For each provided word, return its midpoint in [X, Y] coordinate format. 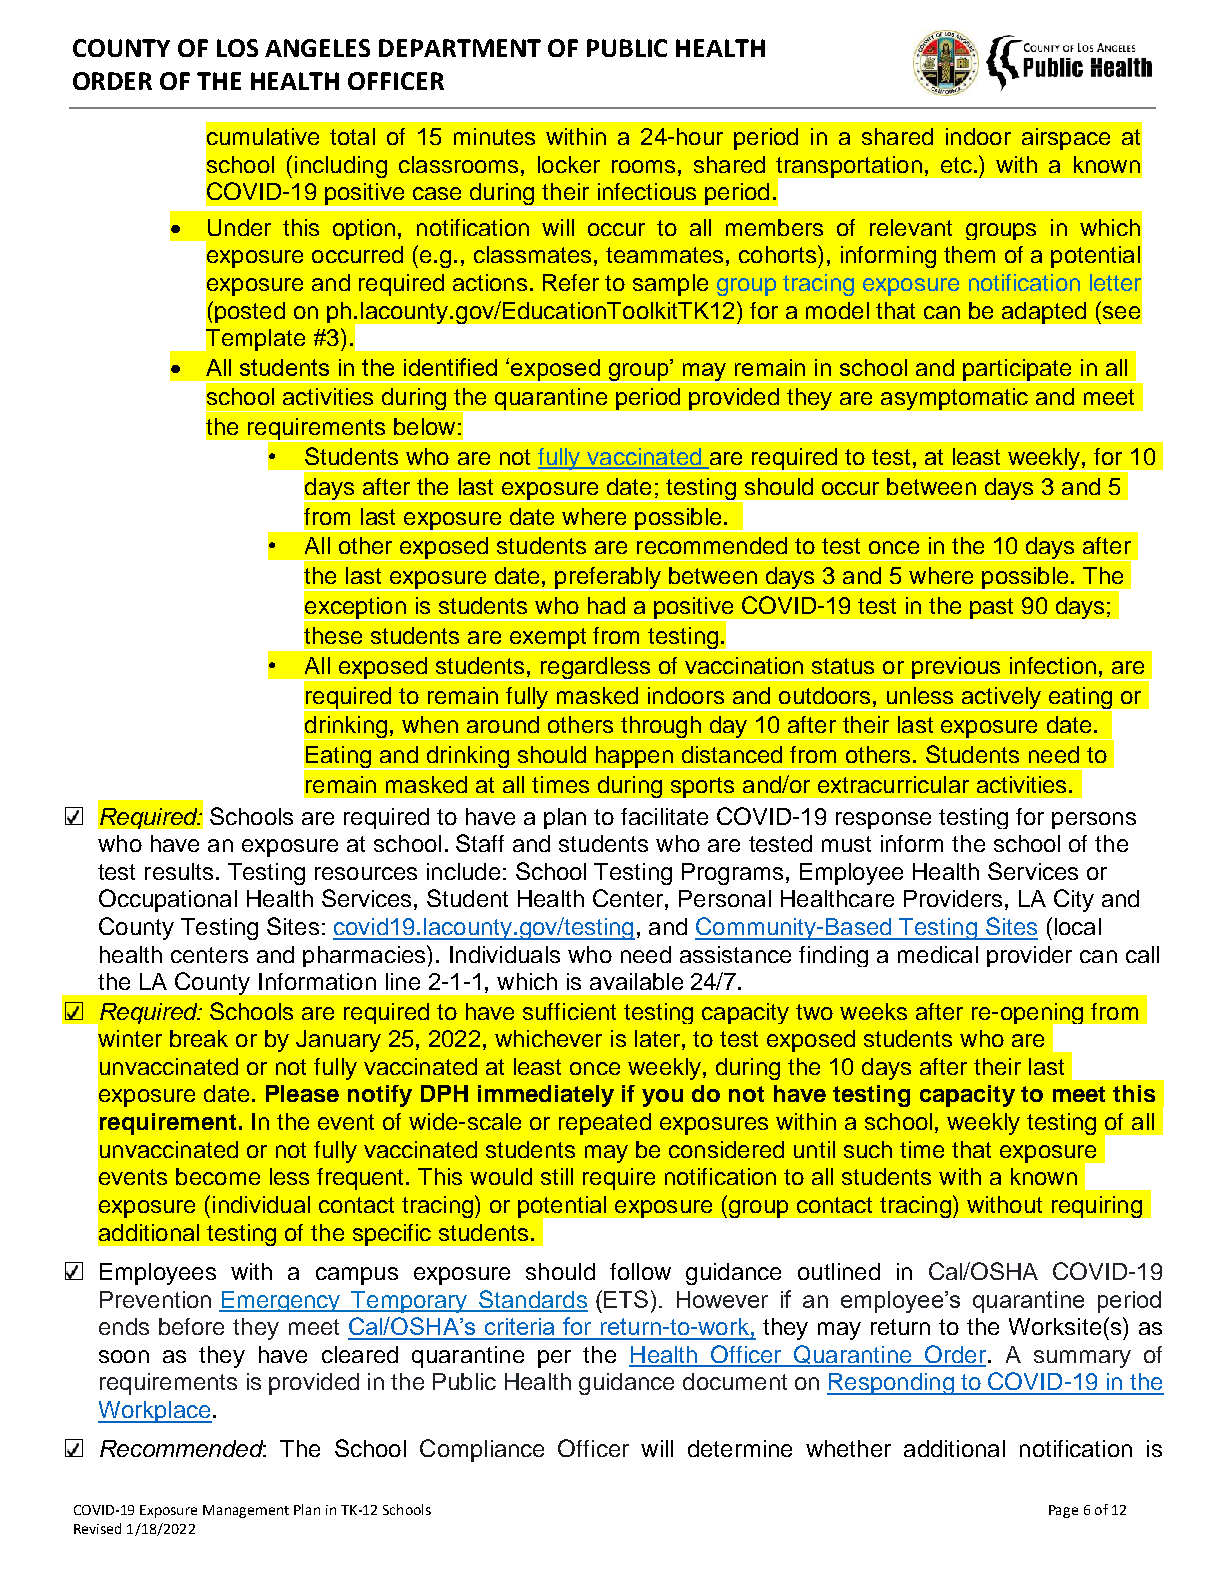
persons [1094, 820]
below [424, 426]
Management [246, 1511]
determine [740, 1448]
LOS [237, 48]
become [218, 1176]
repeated [605, 1124]
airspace [1066, 139]
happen [634, 758]
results [179, 871]
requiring [1097, 1207]
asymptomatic [954, 399]
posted [250, 312]
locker [569, 164]
